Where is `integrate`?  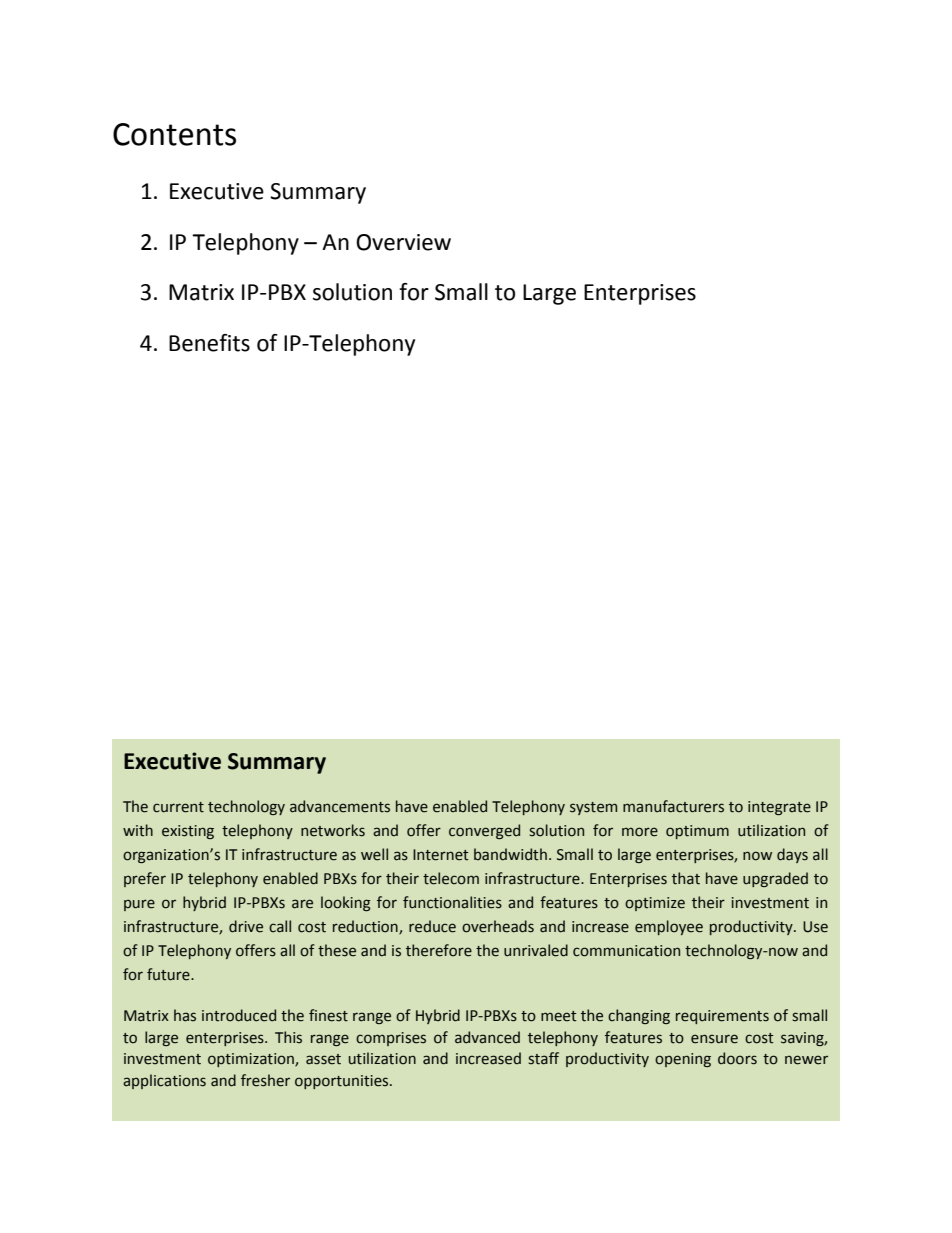
integrate is located at coordinates (779, 808).
